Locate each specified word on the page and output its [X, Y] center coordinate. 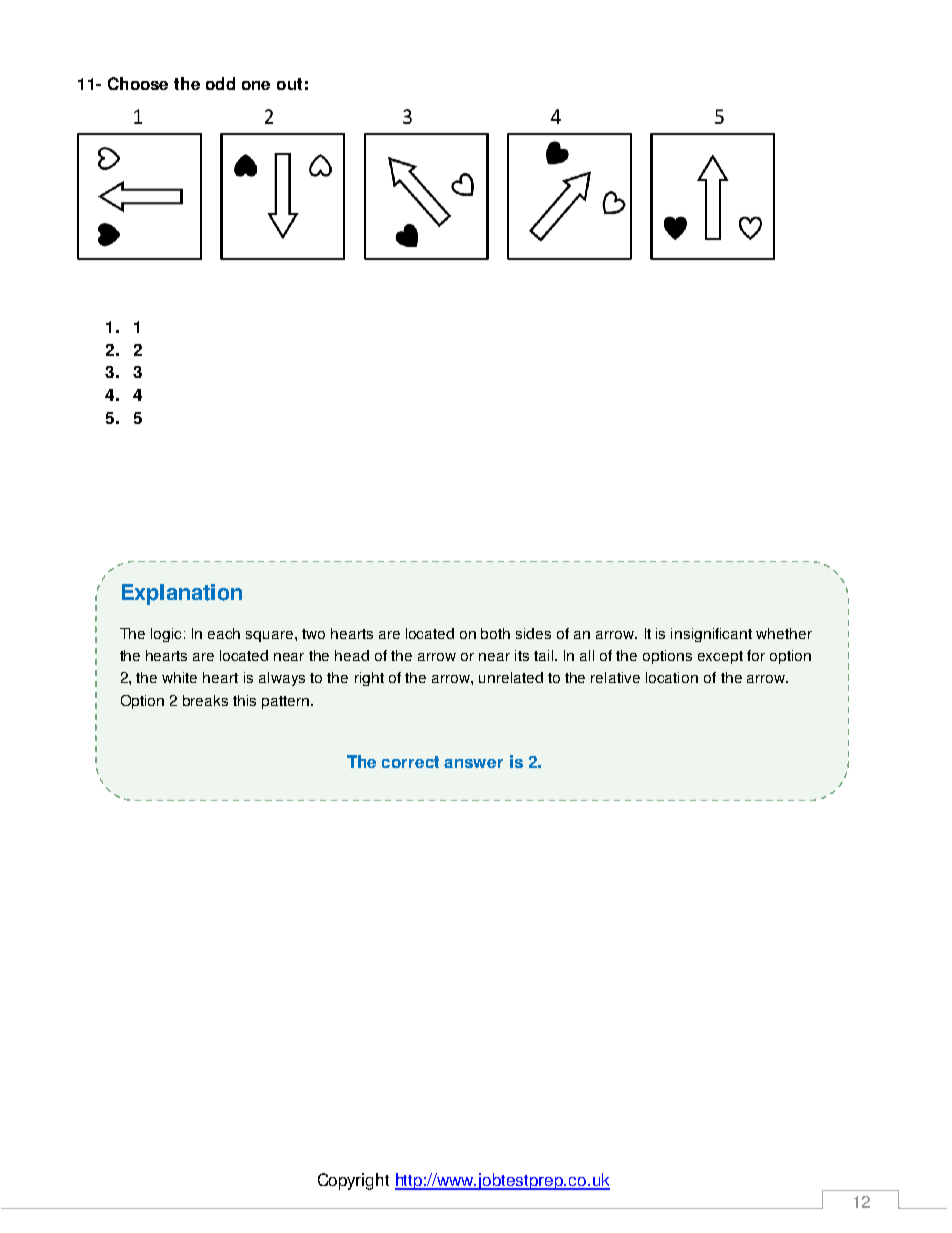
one [256, 85]
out [289, 84]
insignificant [711, 635]
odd [220, 83]
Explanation [182, 594]
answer [473, 763]
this [244, 700]
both [495, 633]
